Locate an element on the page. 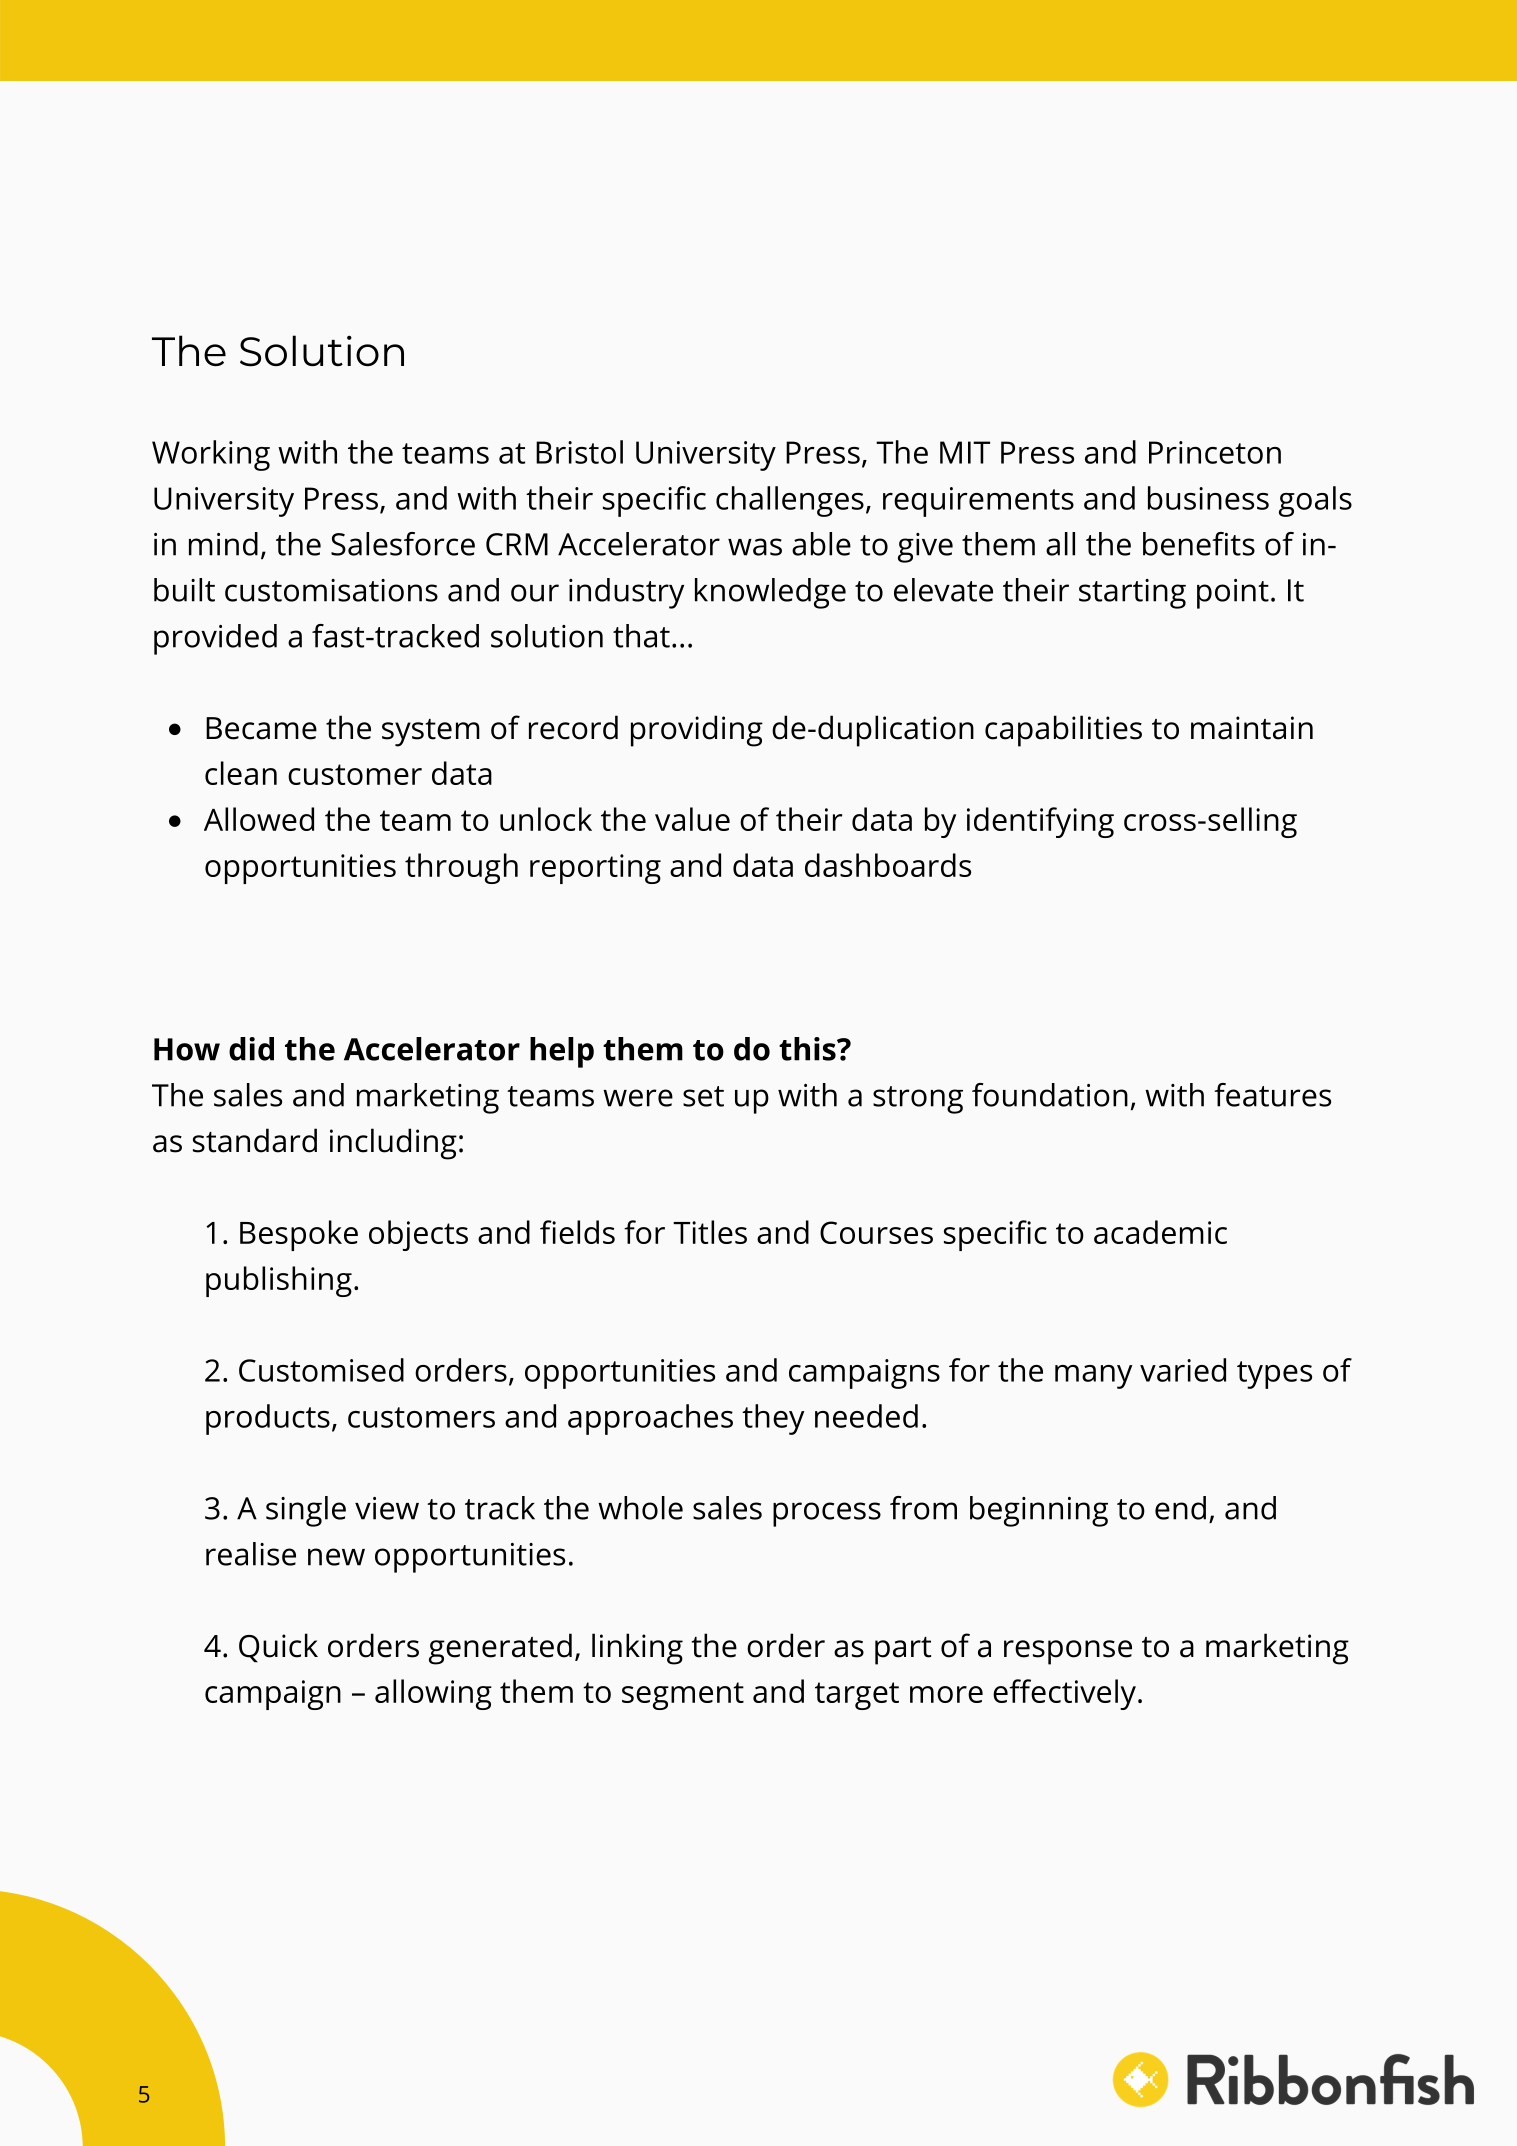 The width and height of the document is (1517, 2146). Allowed is located at coordinates (259, 819).
